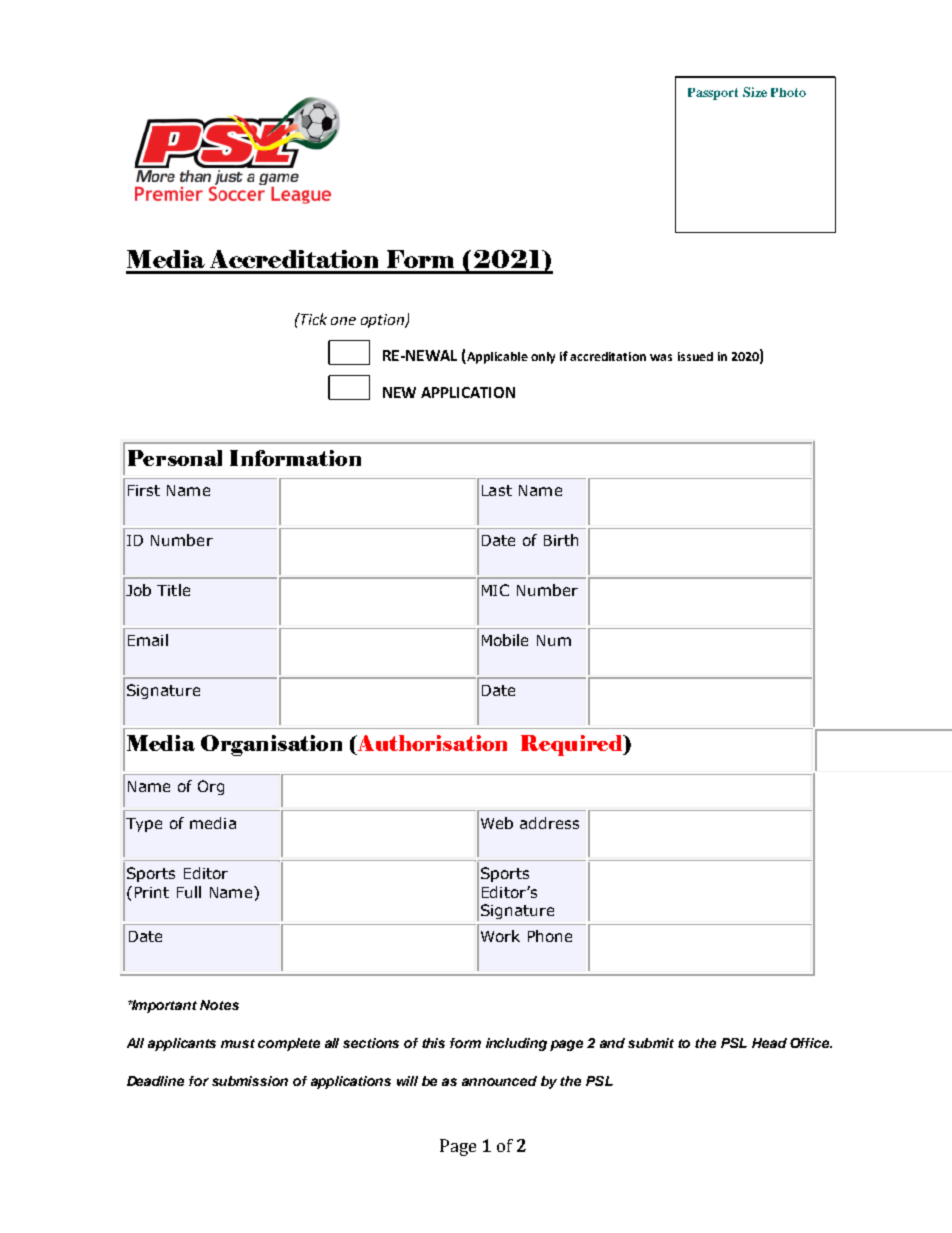 The image size is (952, 1233). What do you see at coordinates (144, 490) in the screenshot?
I see `First` at bounding box center [144, 490].
